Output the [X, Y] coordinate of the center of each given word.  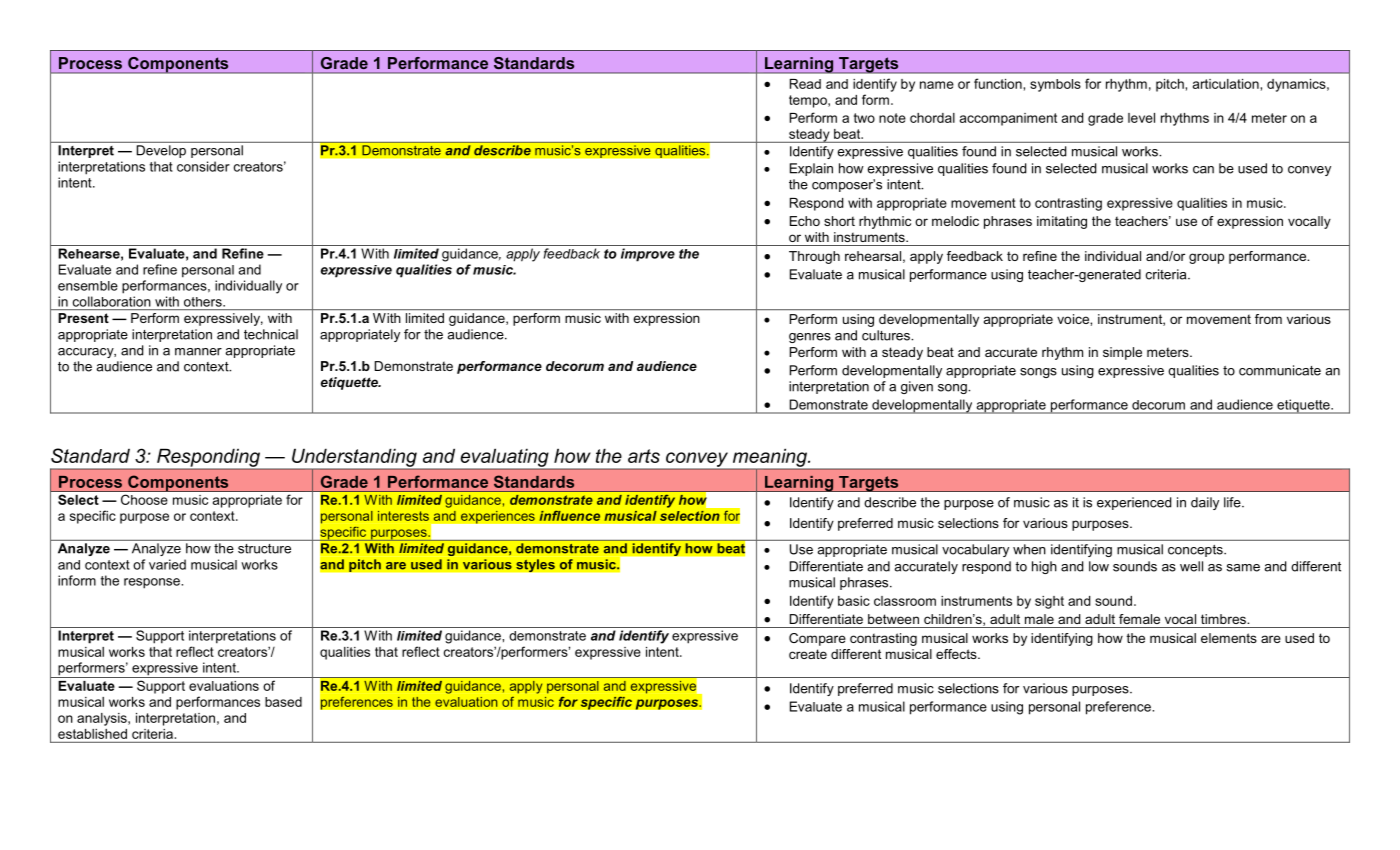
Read [805, 84]
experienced [1134, 503]
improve [648, 255]
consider [203, 166]
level [1141, 118]
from [1268, 319]
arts [644, 456]
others [204, 302]
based [283, 702]
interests [403, 516]
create [808, 654]
